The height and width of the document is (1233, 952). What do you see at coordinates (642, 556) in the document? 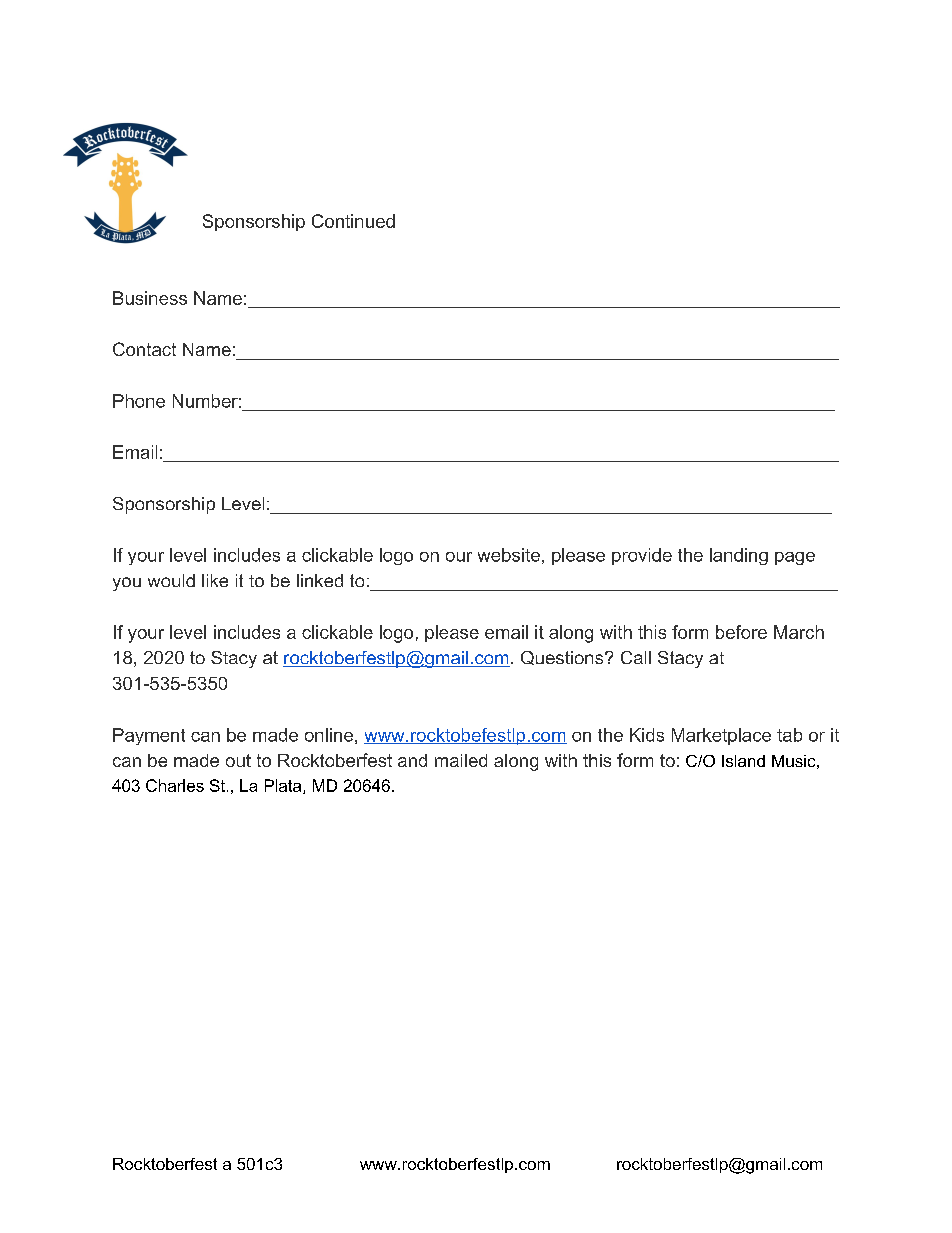
I see `provide` at bounding box center [642, 556].
